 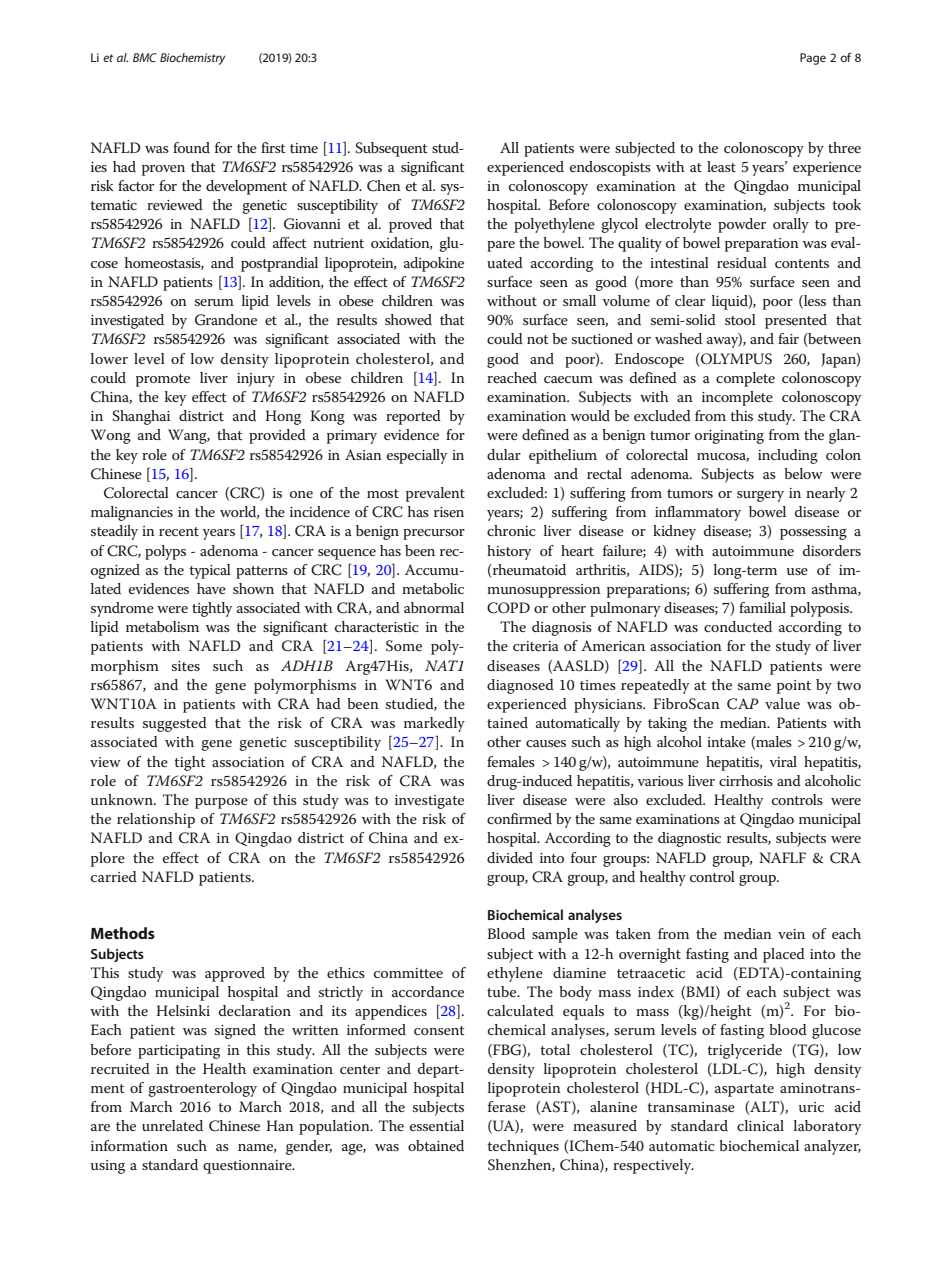 What do you see at coordinates (791, 934) in the screenshot?
I see `vein` at bounding box center [791, 934].
